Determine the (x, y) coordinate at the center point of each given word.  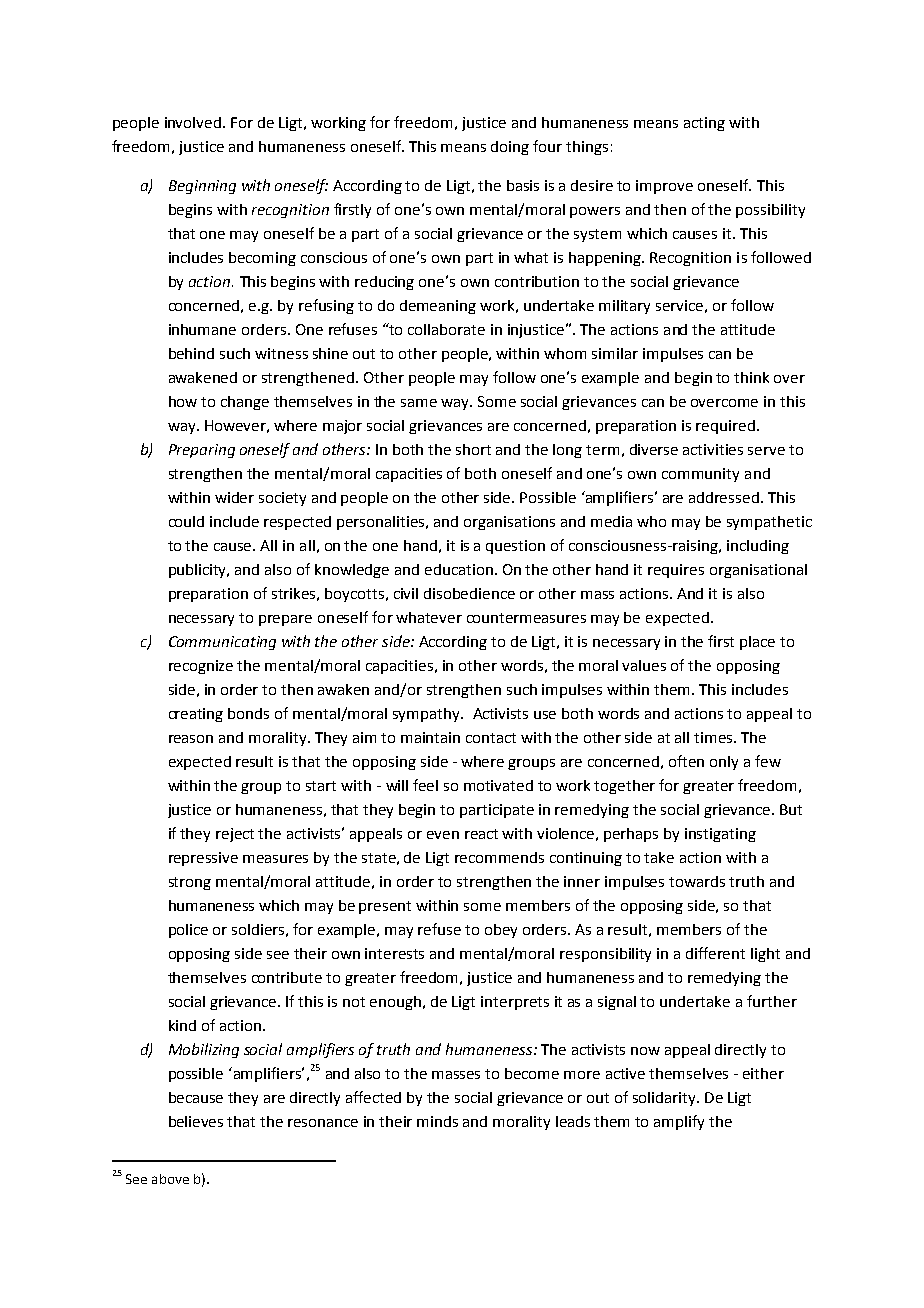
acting (704, 124)
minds (437, 1121)
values (644, 665)
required (725, 427)
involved (194, 122)
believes (196, 1121)
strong (190, 883)
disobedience (469, 593)
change (245, 403)
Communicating (222, 643)
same (419, 403)
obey (501, 931)
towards (697, 881)
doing (510, 148)
